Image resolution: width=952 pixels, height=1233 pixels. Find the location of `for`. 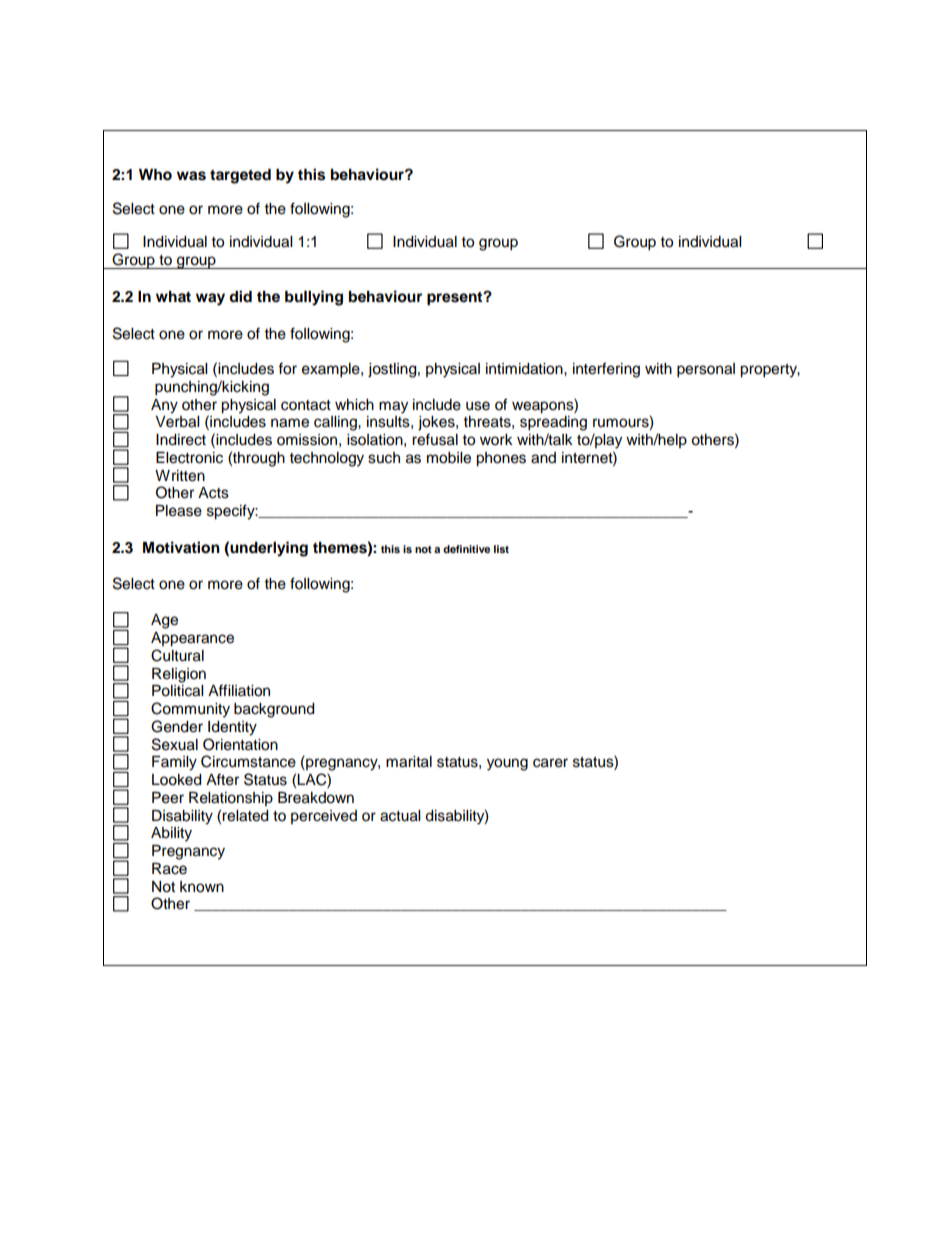

for is located at coordinates (287, 368).
